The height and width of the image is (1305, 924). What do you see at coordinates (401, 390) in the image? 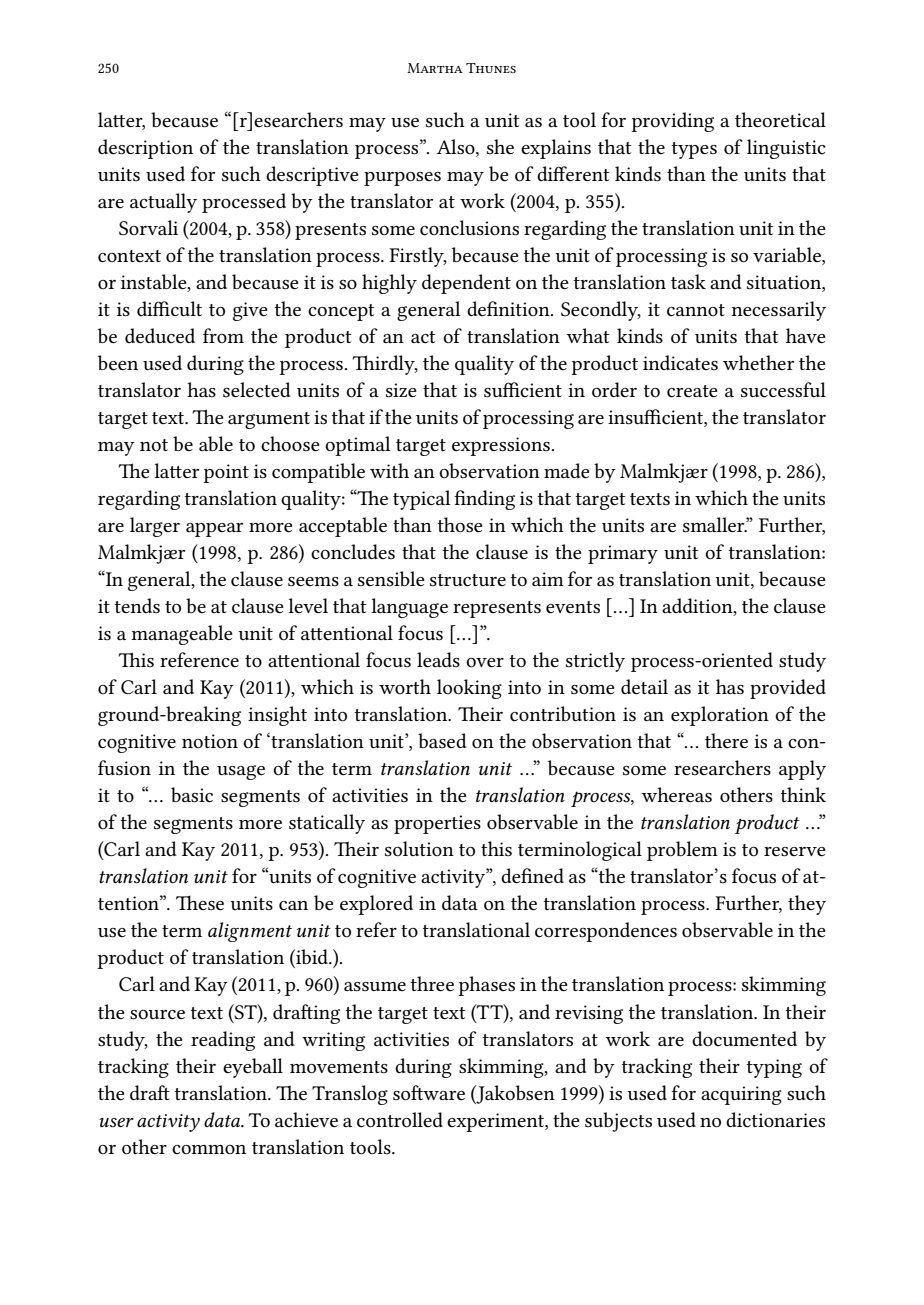
I see `size` at bounding box center [401, 390].
